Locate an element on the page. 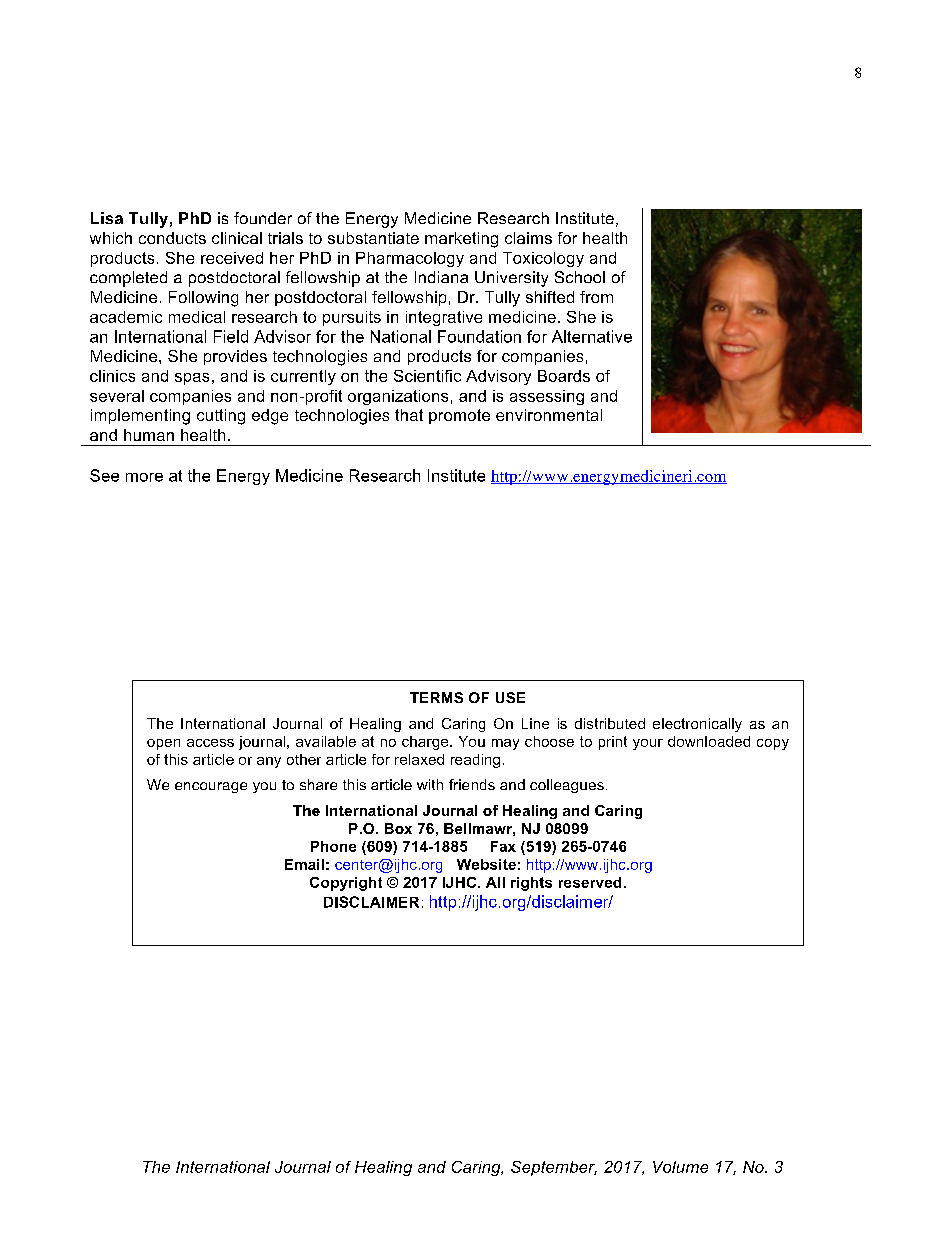  Pharmacology is located at coordinates (410, 259).
